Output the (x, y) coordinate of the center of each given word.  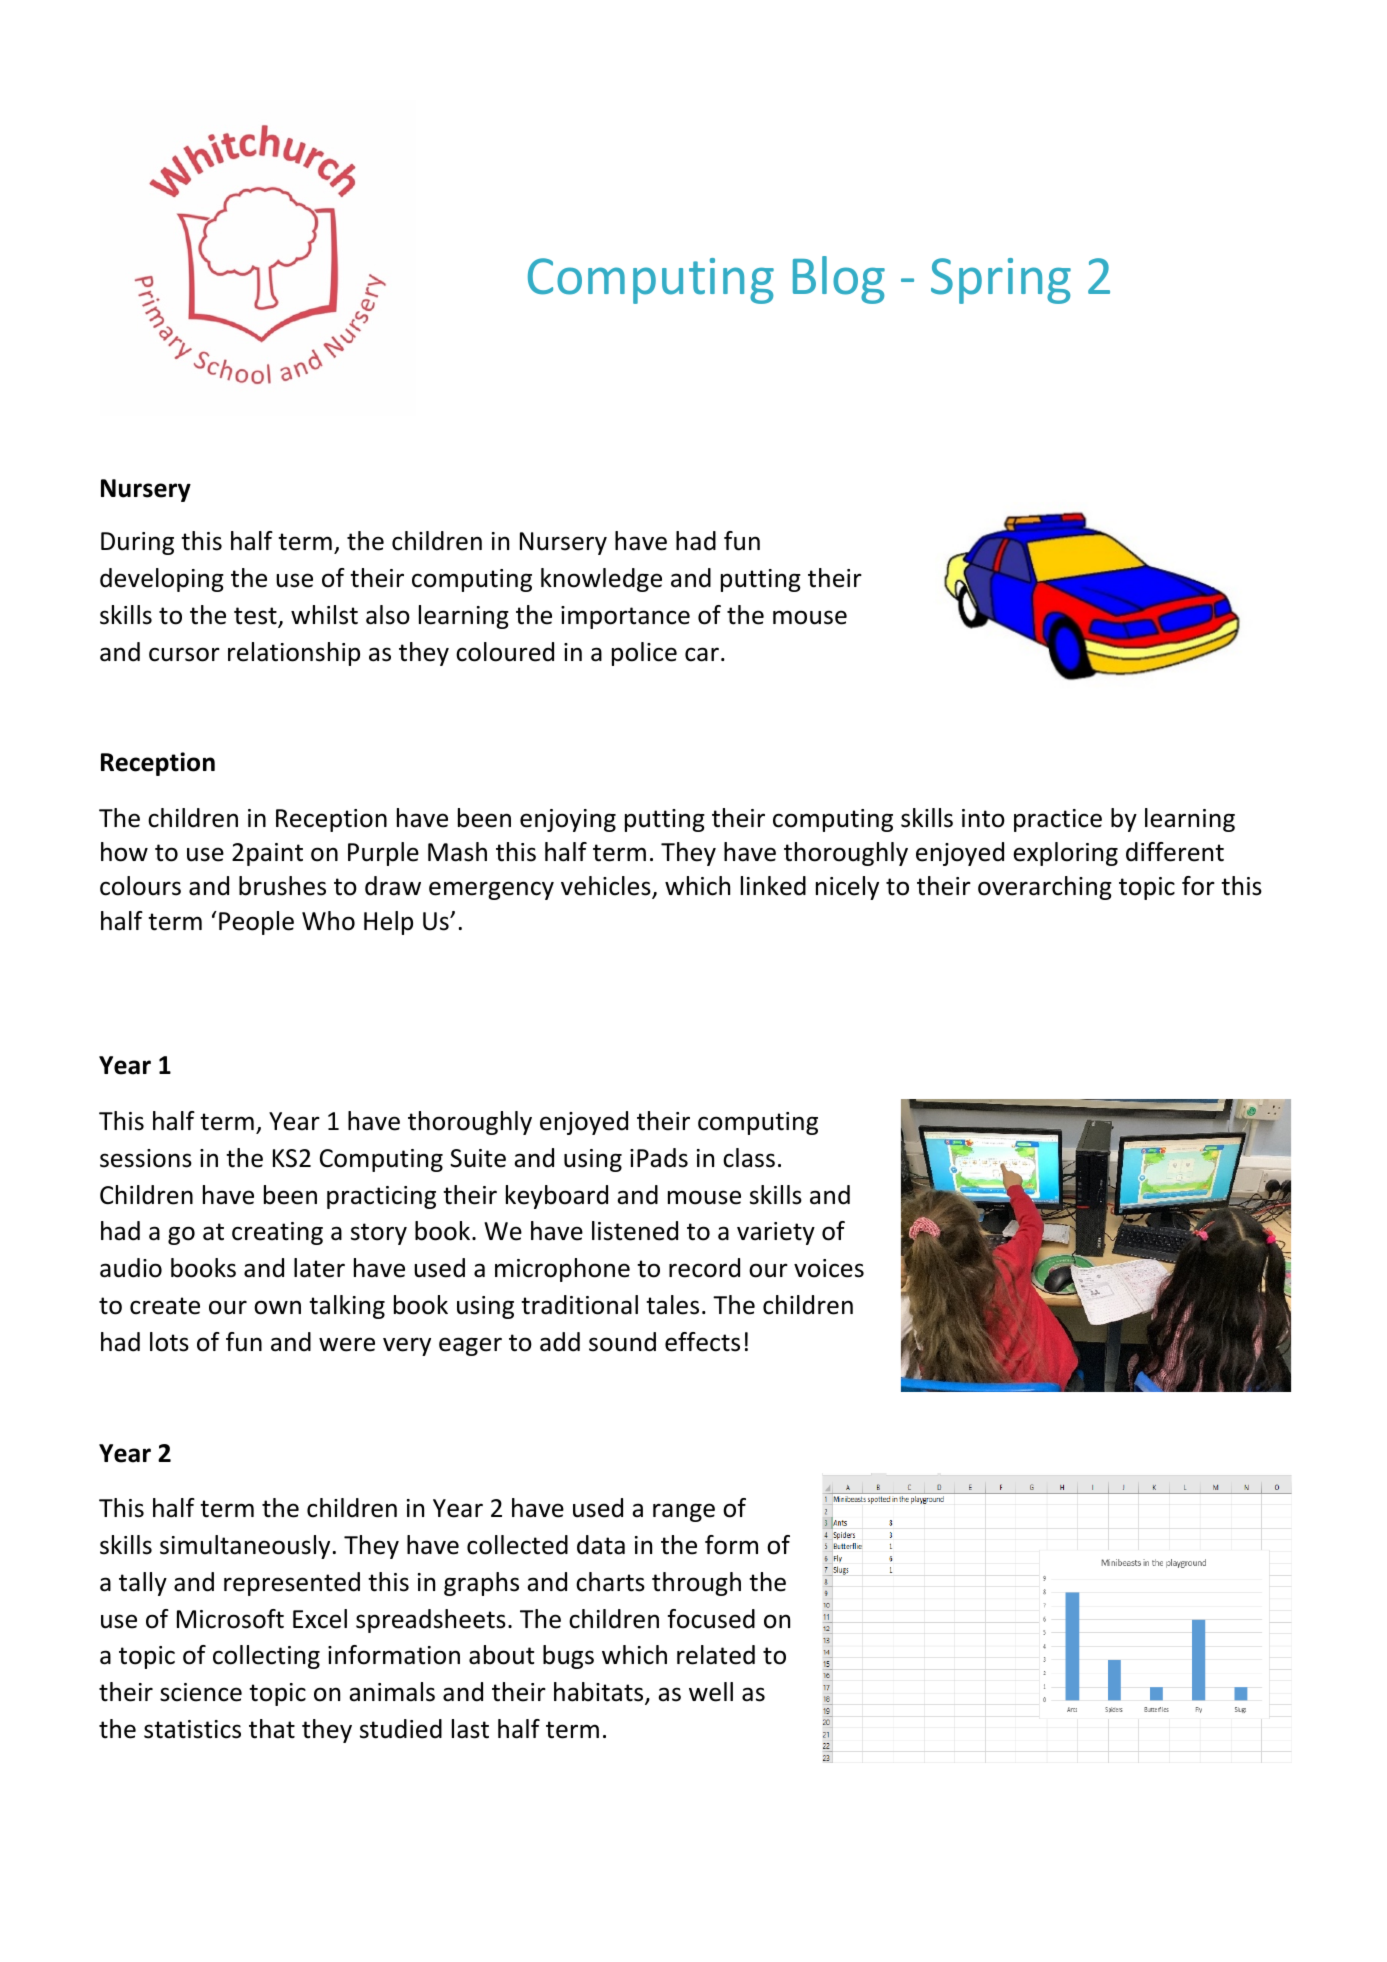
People (256, 923)
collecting (266, 1657)
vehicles (607, 887)
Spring (1001, 281)
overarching (1045, 888)
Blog (839, 280)
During (137, 543)
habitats (600, 1693)
